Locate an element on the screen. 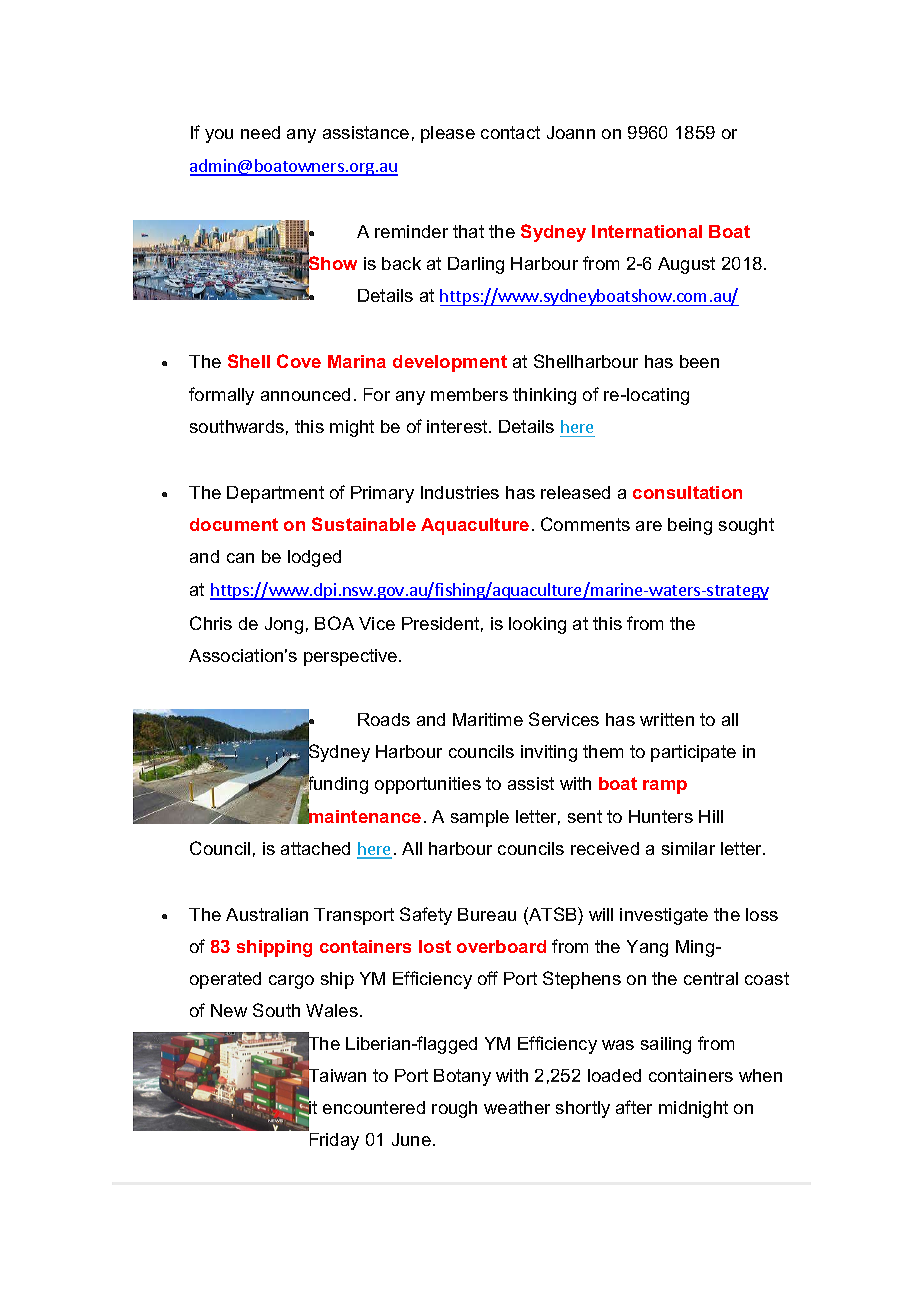  International is located at coordinates (647, 231).
